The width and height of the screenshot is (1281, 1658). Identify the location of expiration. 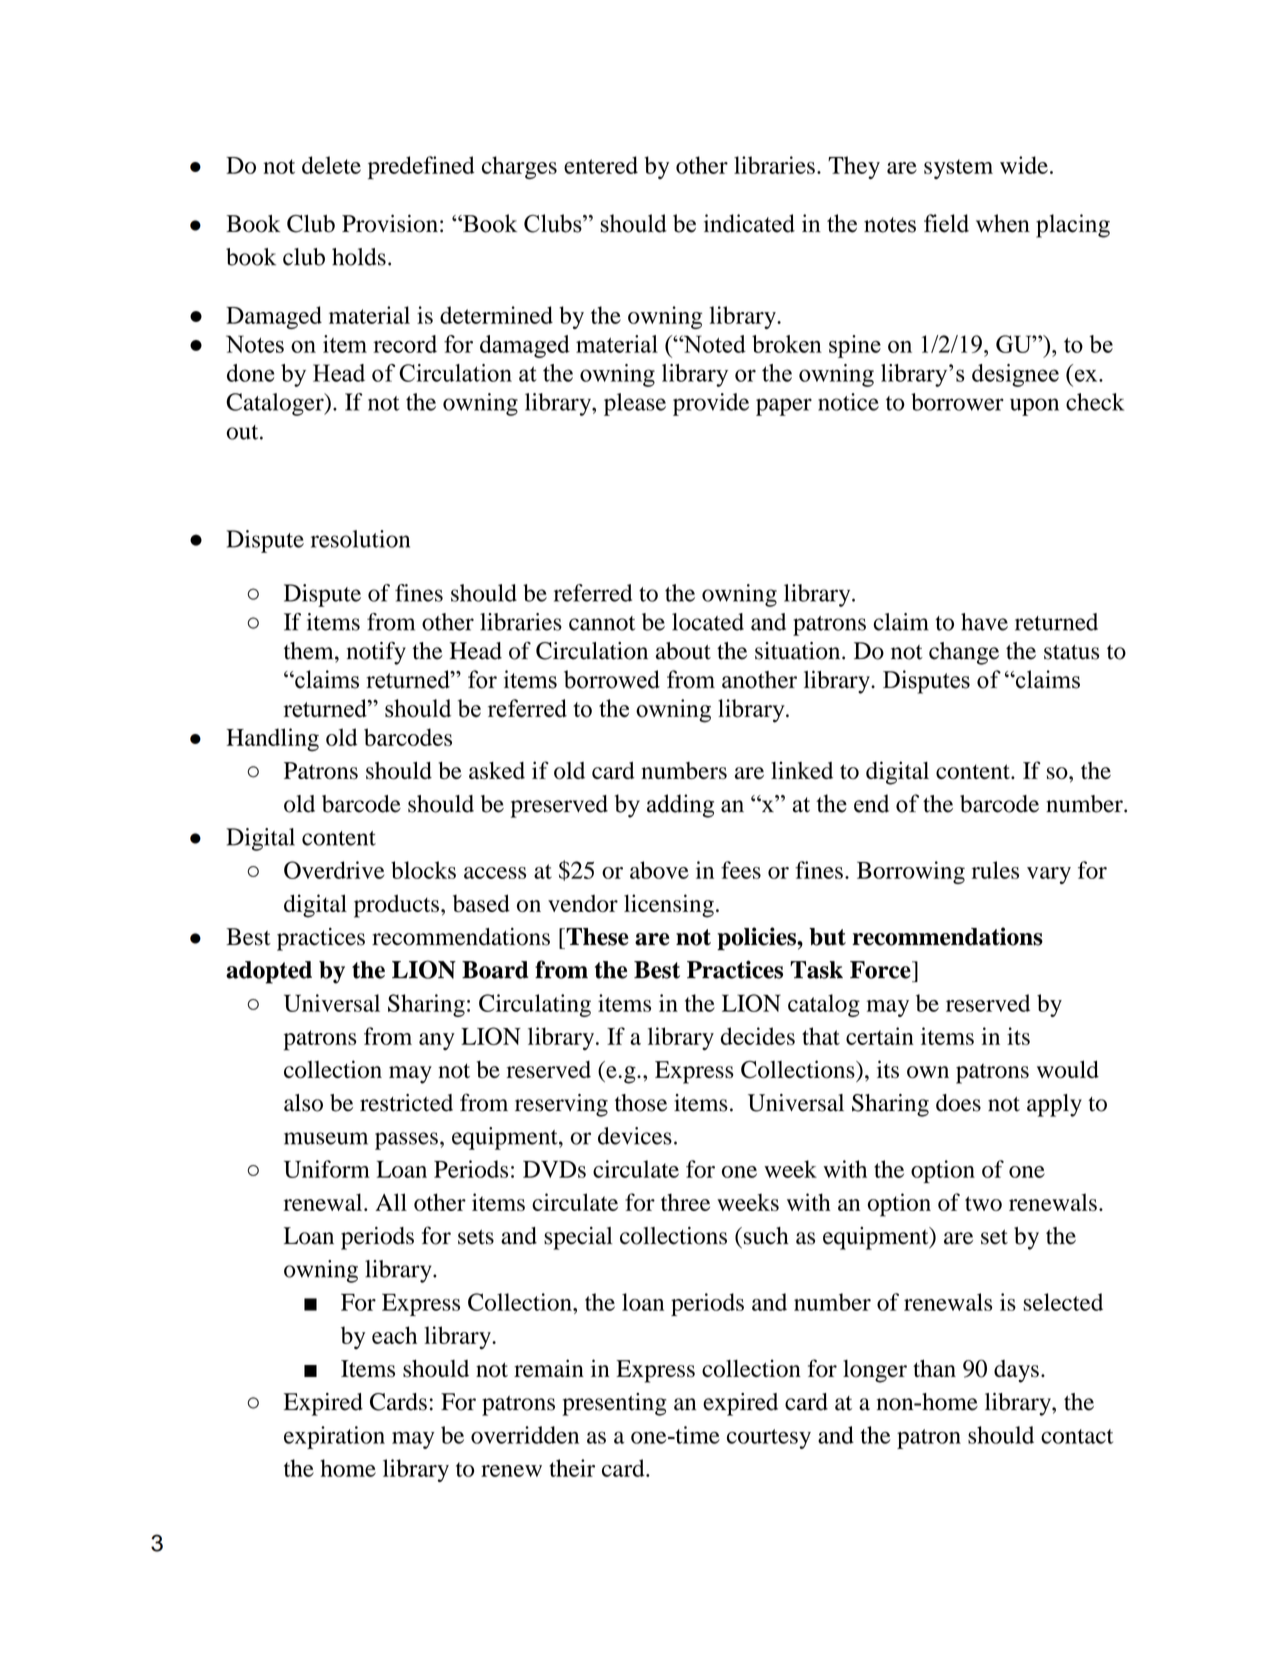
(334, 1437).
